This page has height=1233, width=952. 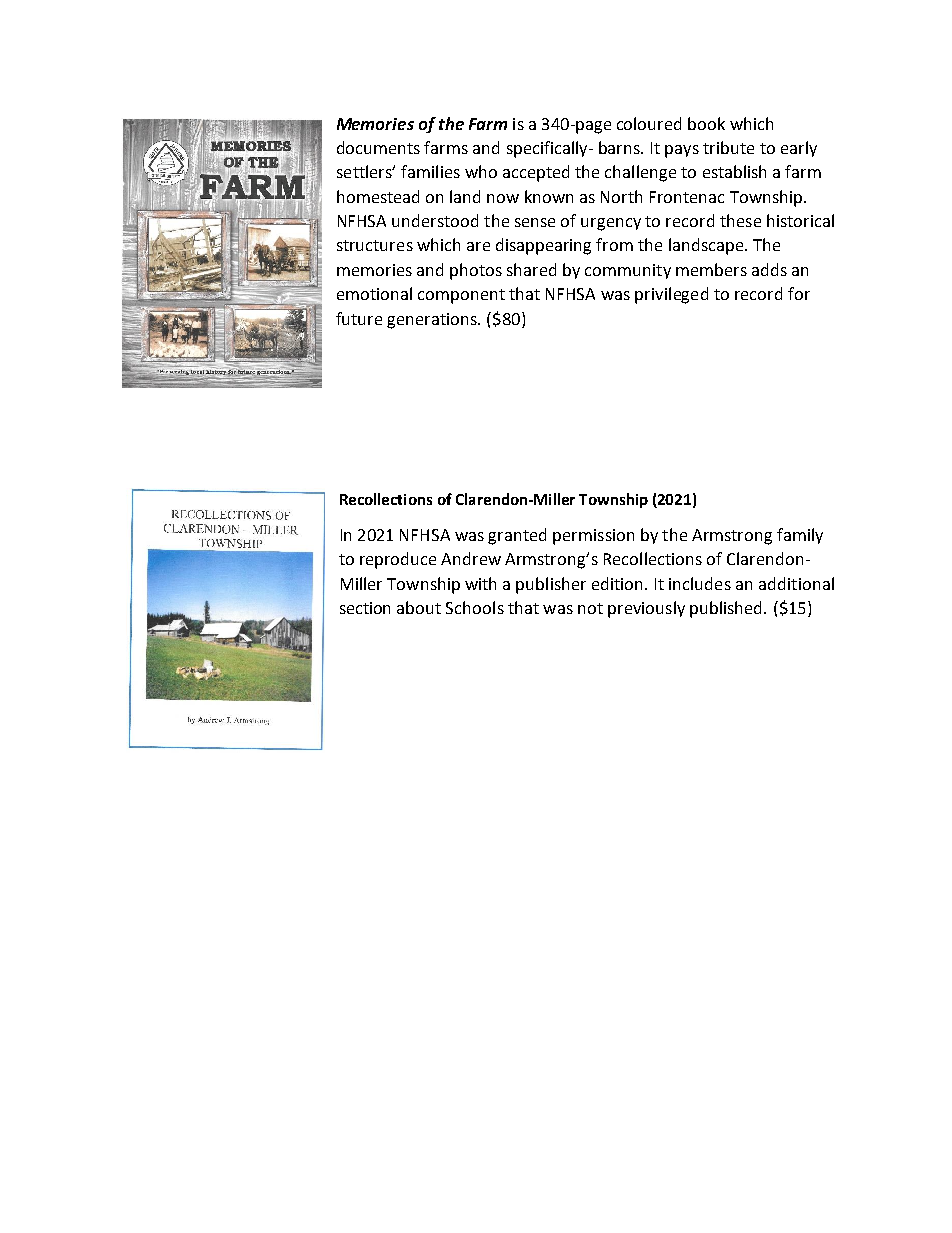 What do you see at coordinates (799, 293) in the page?
I see `for` at bounding box center [799, 293].
